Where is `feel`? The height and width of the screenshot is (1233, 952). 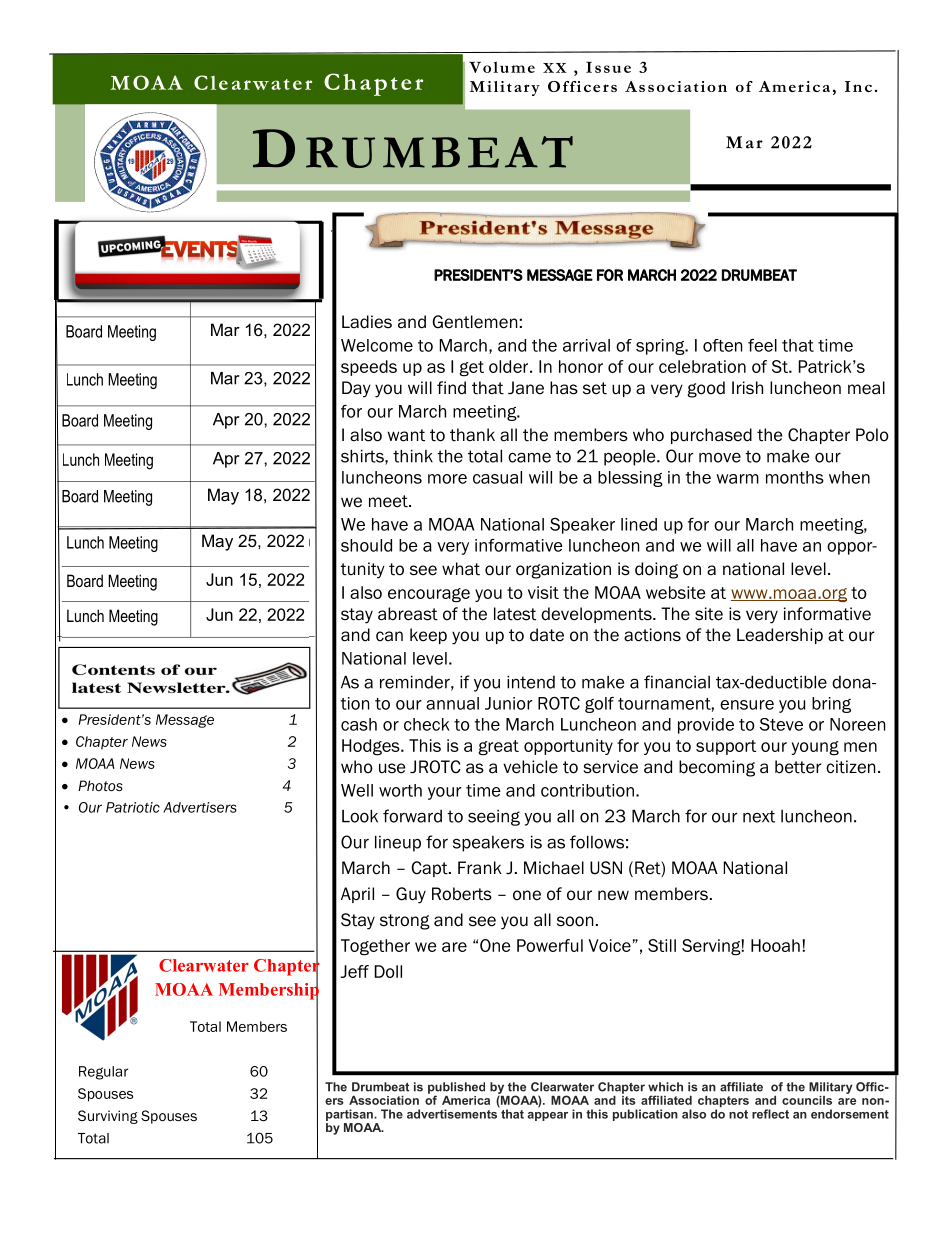 feel is located at coordinates (762, 345).
